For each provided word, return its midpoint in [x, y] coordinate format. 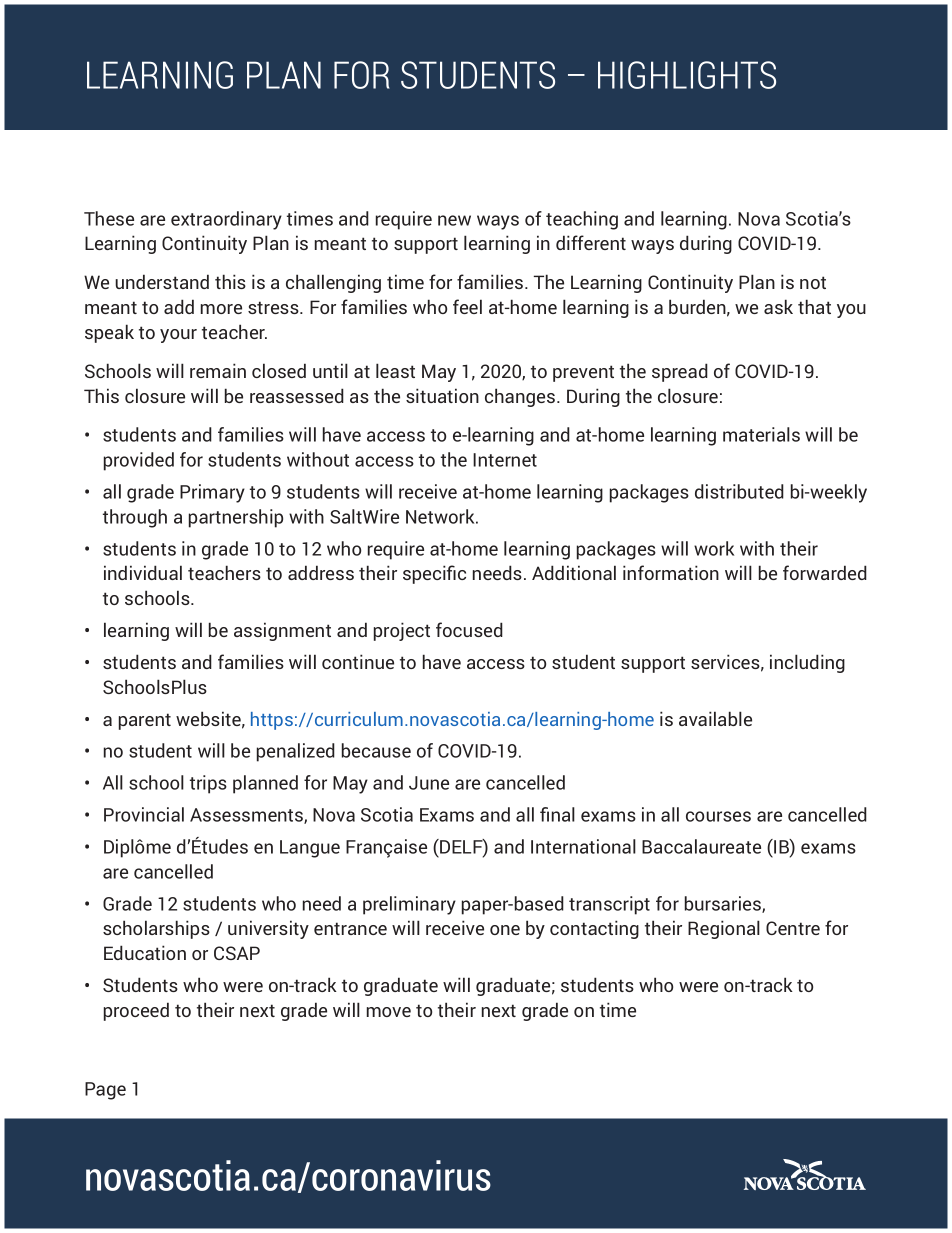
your [178, 336]
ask [778, 306]
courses [718, 816]
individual [143, 572]
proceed [136, 1011]
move [389, 1012]
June [429, 783]
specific [434, 574]
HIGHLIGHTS [687, 75]
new [454, 220]
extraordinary [226, 220]
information [671, 572]
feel [467, 306]
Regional [724, 929]
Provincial [144, 814]
